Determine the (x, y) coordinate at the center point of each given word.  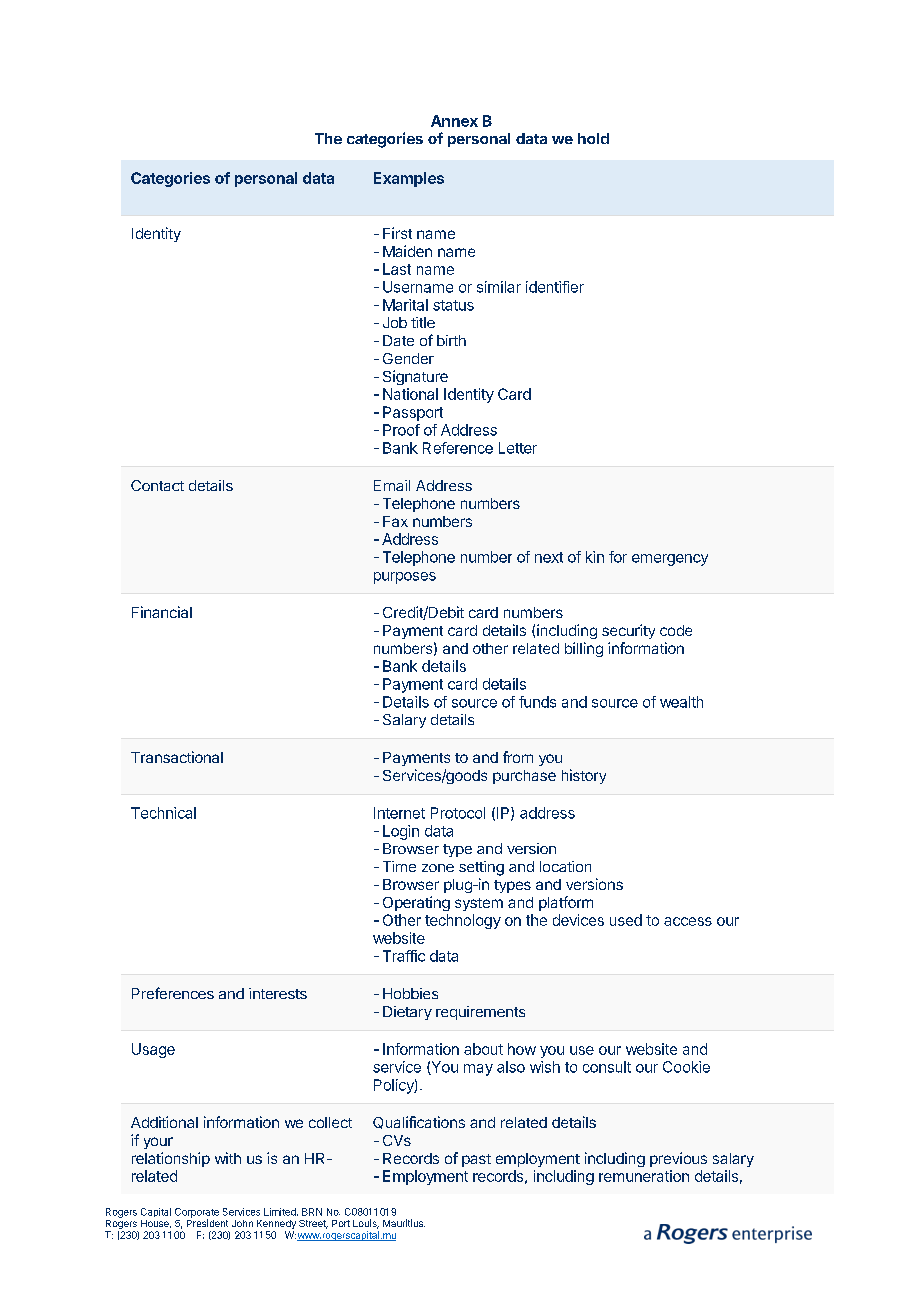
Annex (454, 121)
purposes (405, 578)
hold (593, 138)
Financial (162, 612)
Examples (409, 179)
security (628, 631)
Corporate (197, 1214)
